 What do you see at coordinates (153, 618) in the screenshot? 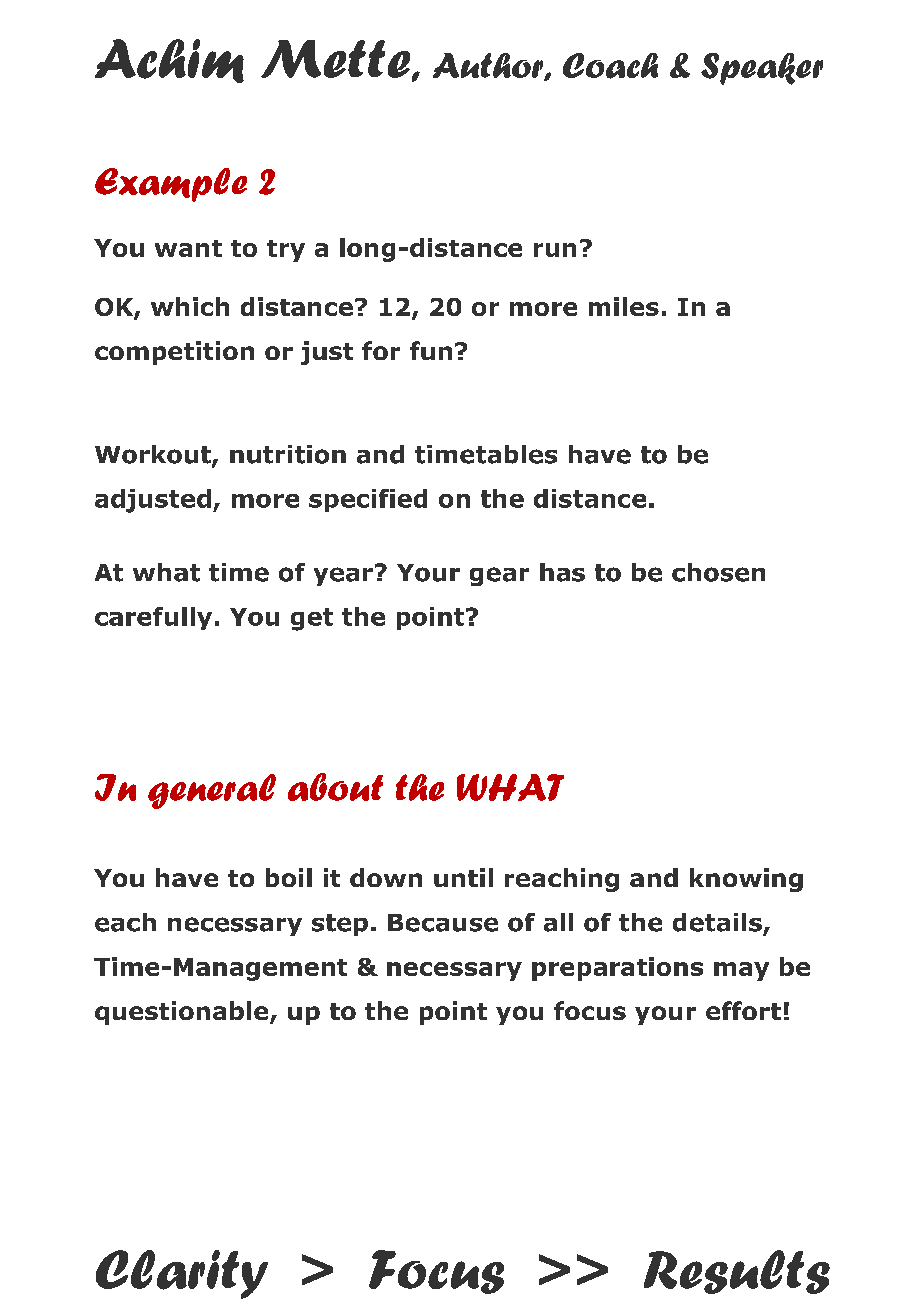
I see `carefully` at bounding box center [153, 618].
